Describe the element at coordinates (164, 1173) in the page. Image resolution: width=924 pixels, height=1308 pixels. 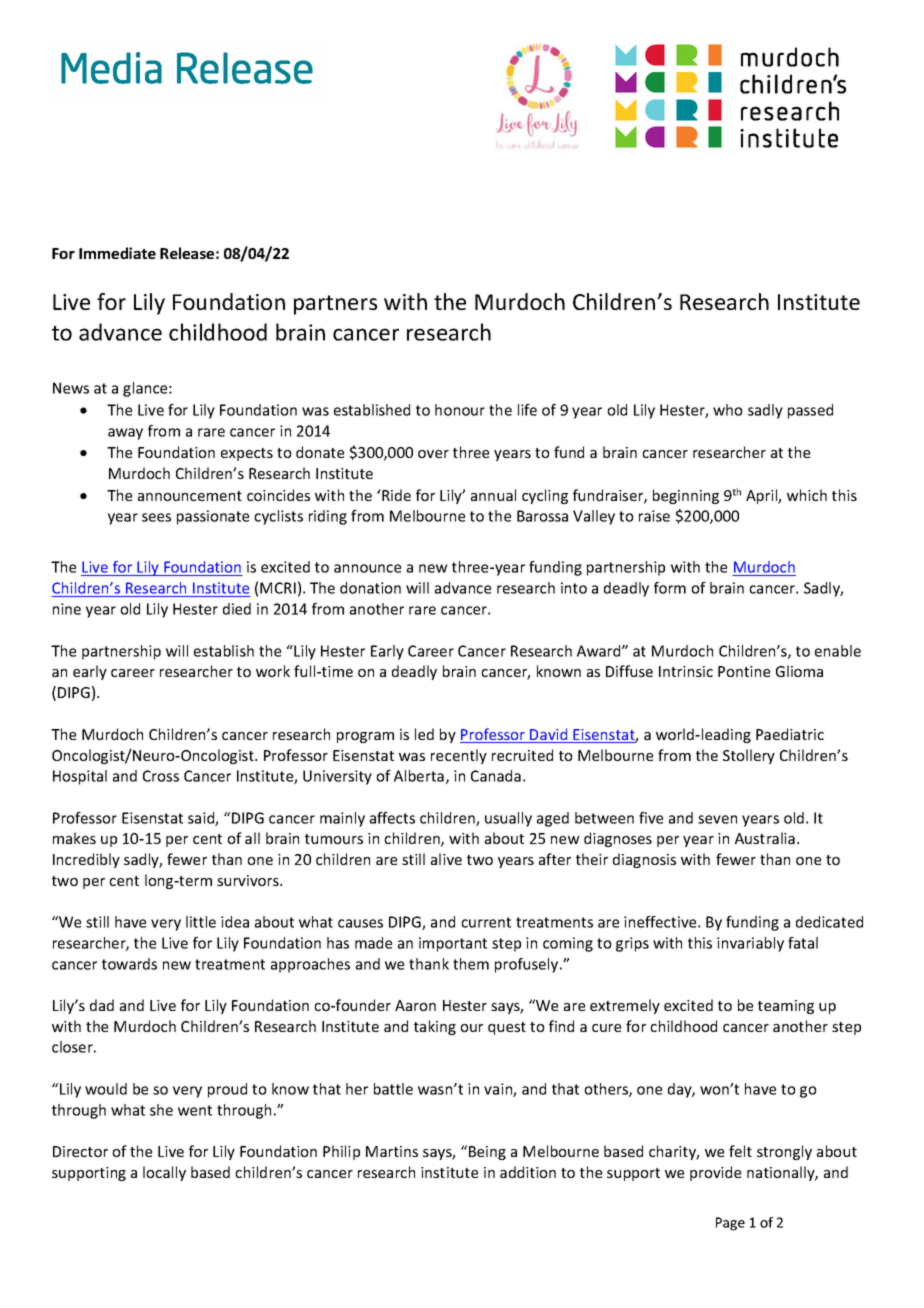
I see `locally` at that location.
